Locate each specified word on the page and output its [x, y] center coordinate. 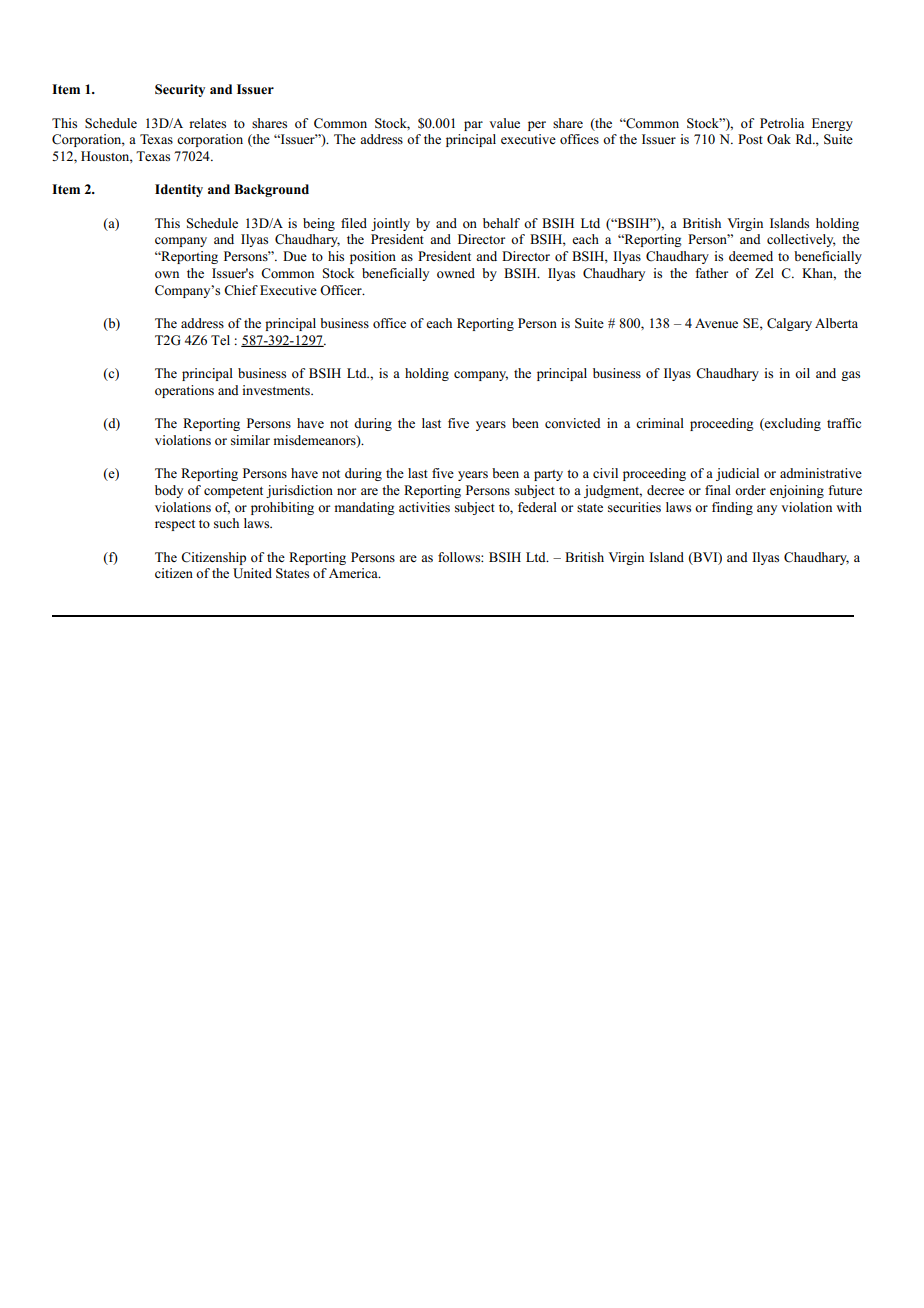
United [252, 573]
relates [207, 123]
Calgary [789, 324]
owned [456, 273]
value [504, 123]
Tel [220, 340]
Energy [832, 124]
